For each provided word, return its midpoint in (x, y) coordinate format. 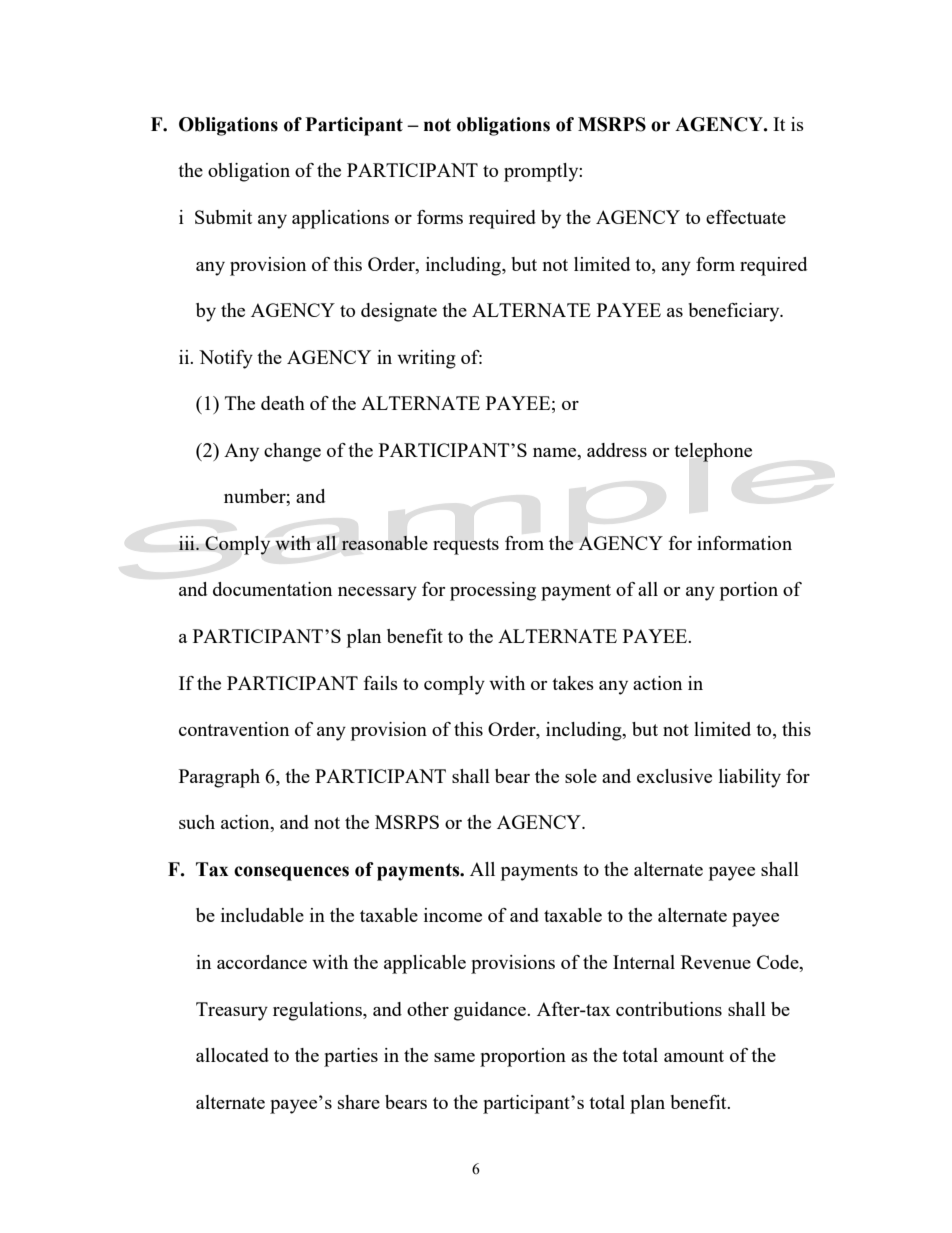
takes (573, 683)
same (454, 1057)
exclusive (674, 776)
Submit (223, 217)
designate (399, 312)
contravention (234, 729)
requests (466, 546)
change (292, 452)
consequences (291, 873)
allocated (232, 1055)
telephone (713, 452)
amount (694, 1056)
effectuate (746, 217)
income (453, 915)
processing (493, 591)
